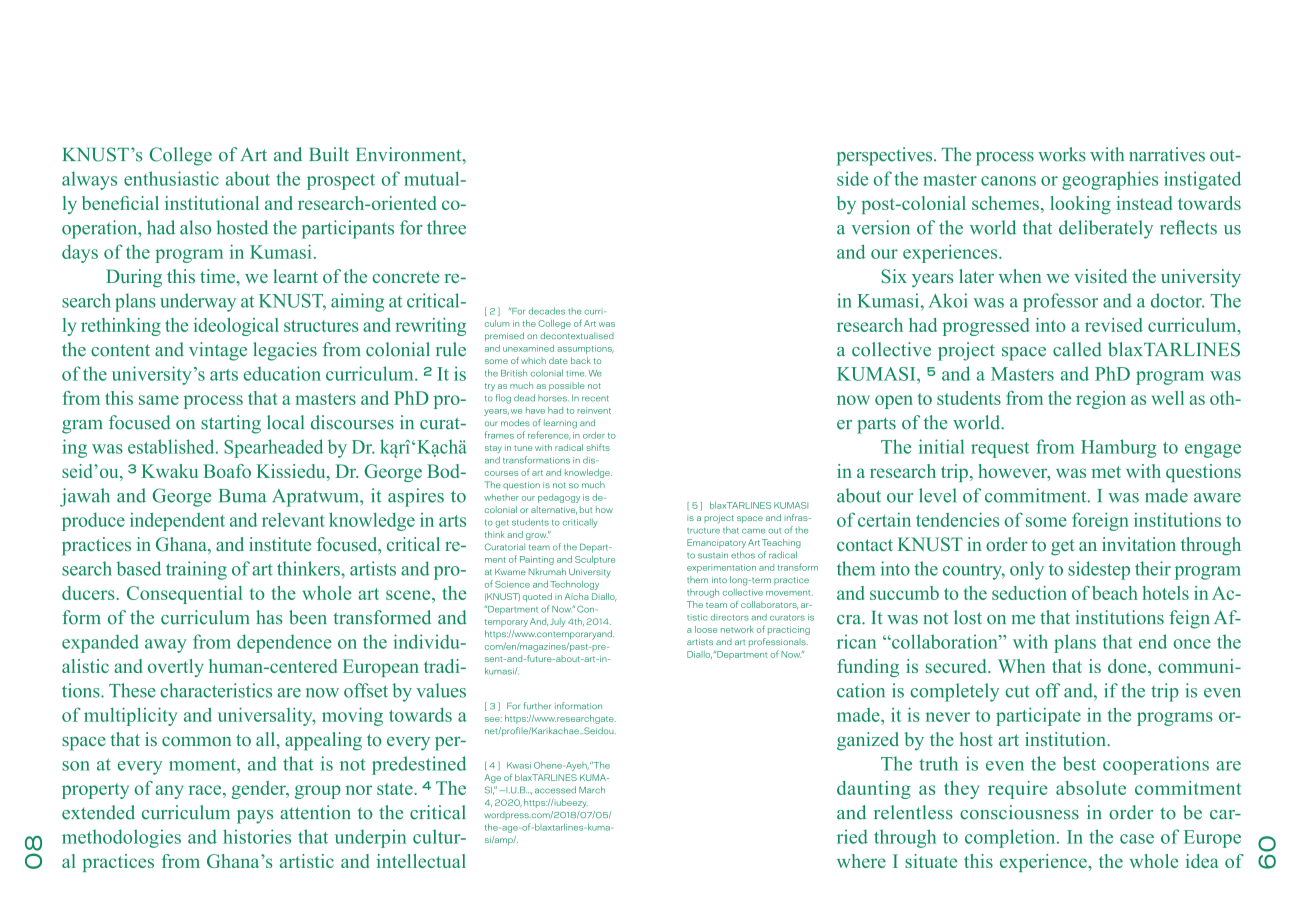 The height and width of the screenshot is (924, 1303). I want to click on further, so click(537, 706).
